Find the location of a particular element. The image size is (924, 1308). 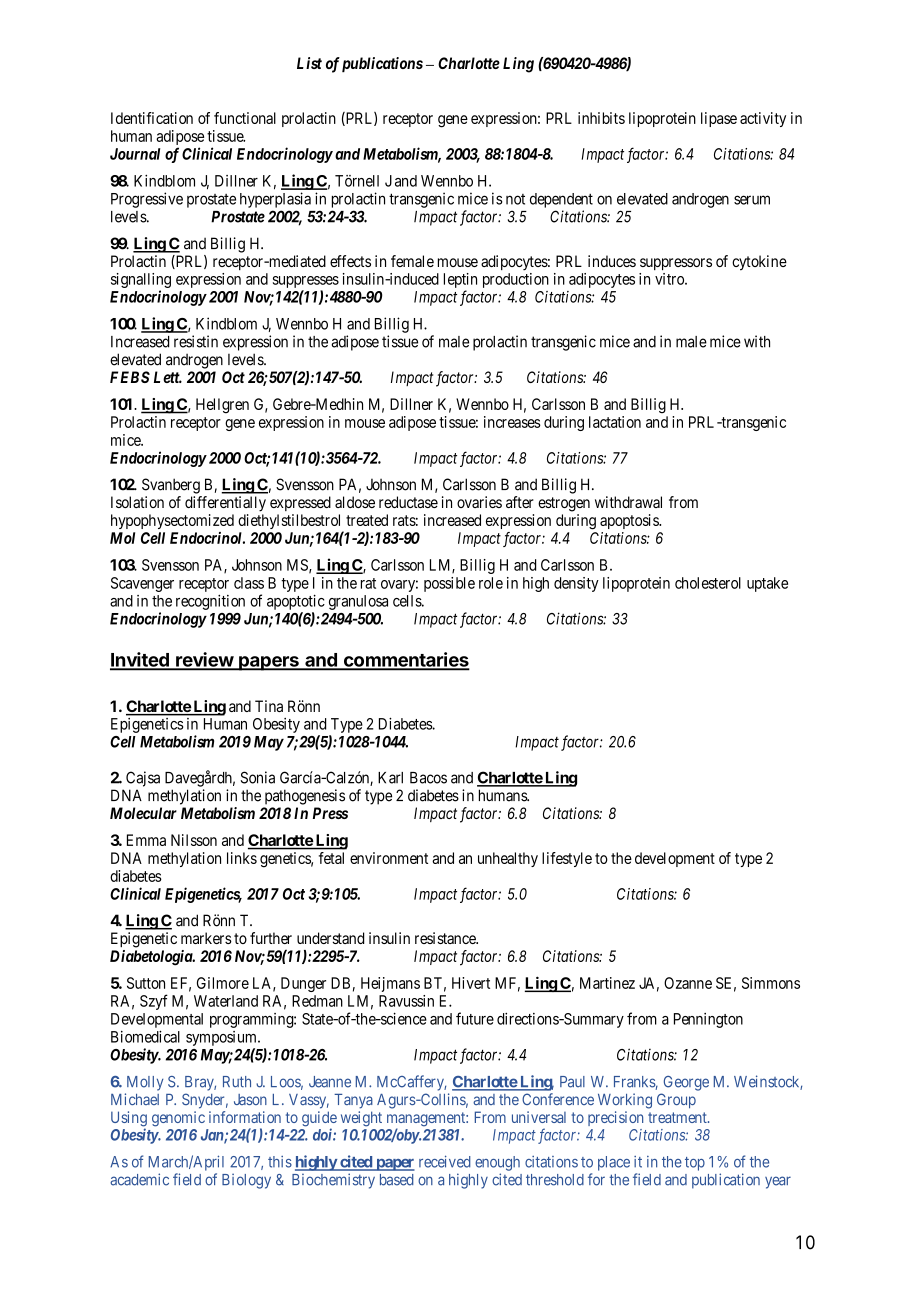

functional is located at coordinates (245, 118).
